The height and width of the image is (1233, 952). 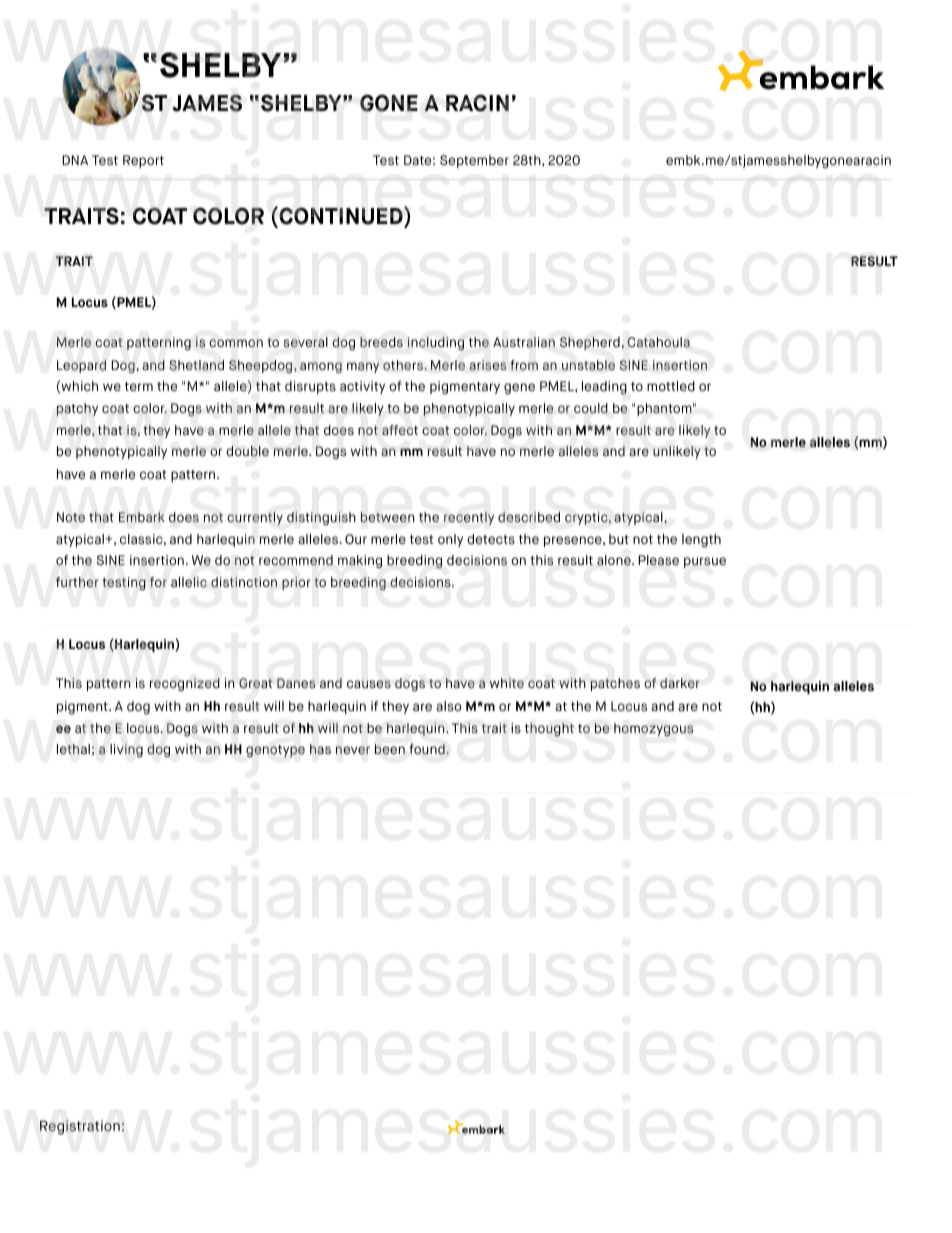 I want to click on September, so click(x=474, y=161).
